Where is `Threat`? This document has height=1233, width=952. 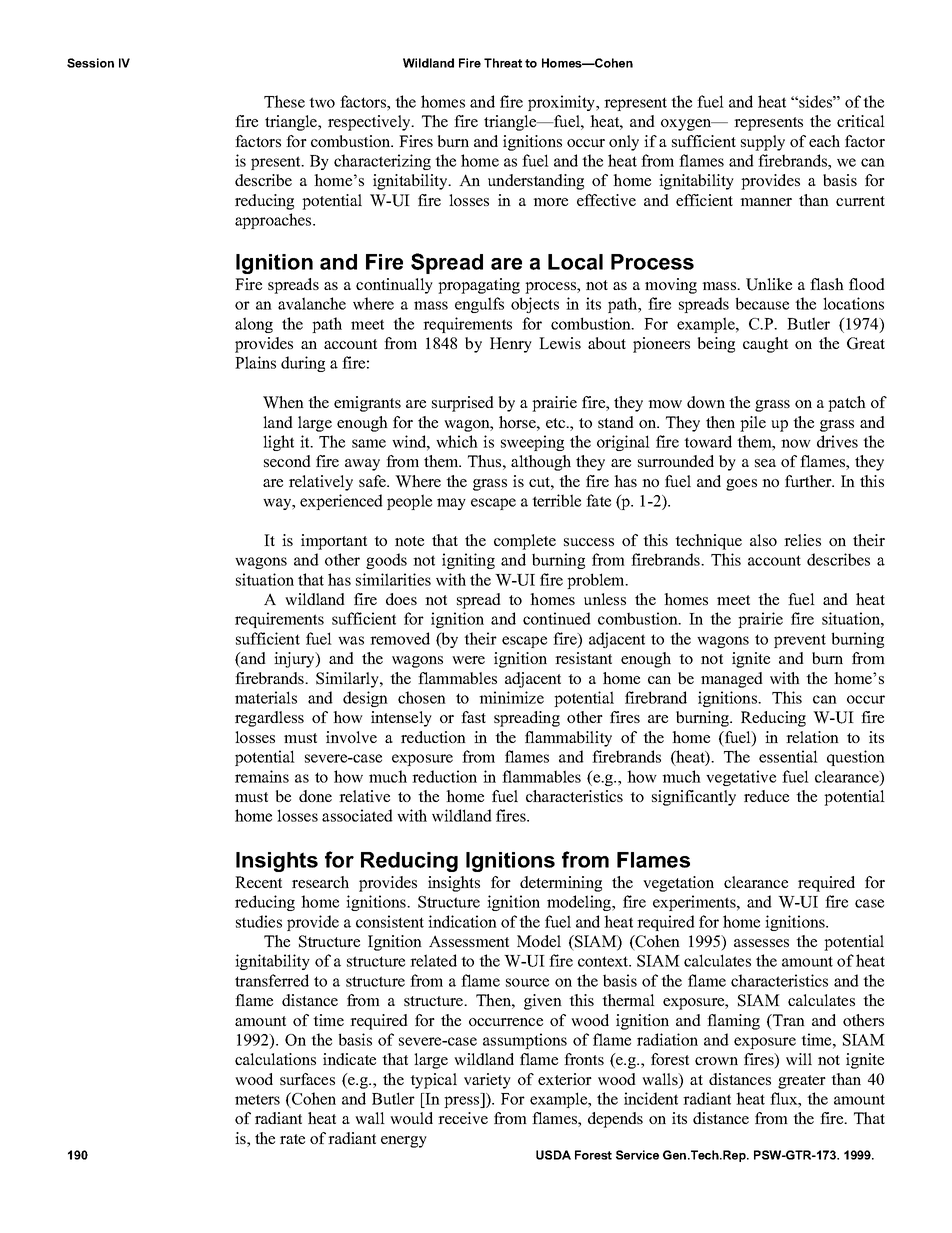 Threat is located at coordinates (503, 63).
